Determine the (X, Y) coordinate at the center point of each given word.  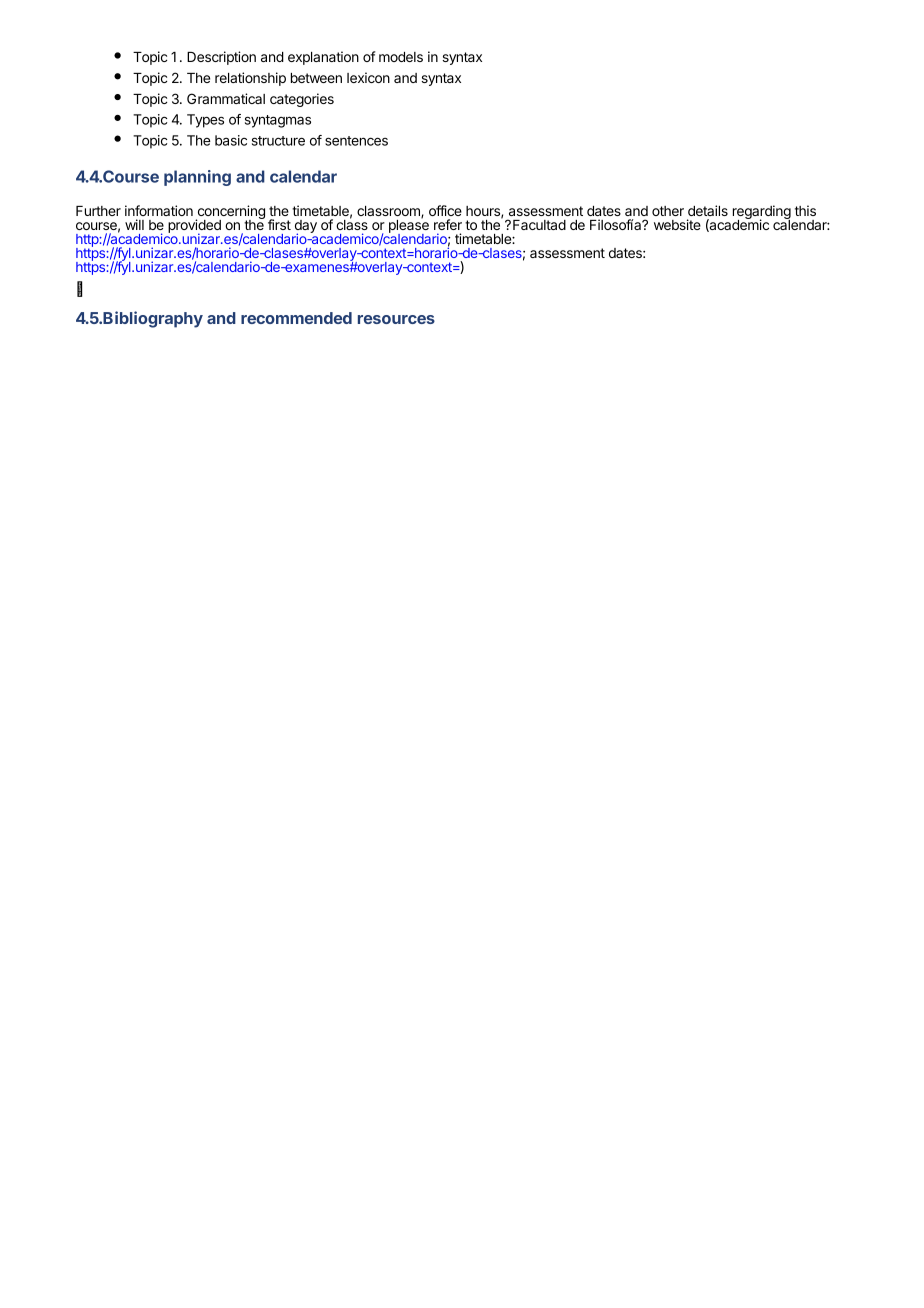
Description (221, 58)
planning (197, 178)
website (677, 224)
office (445, 210)
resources (396, 319)
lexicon (368, 77)
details (708, 210)
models (401, 57)
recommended (296, 318)
